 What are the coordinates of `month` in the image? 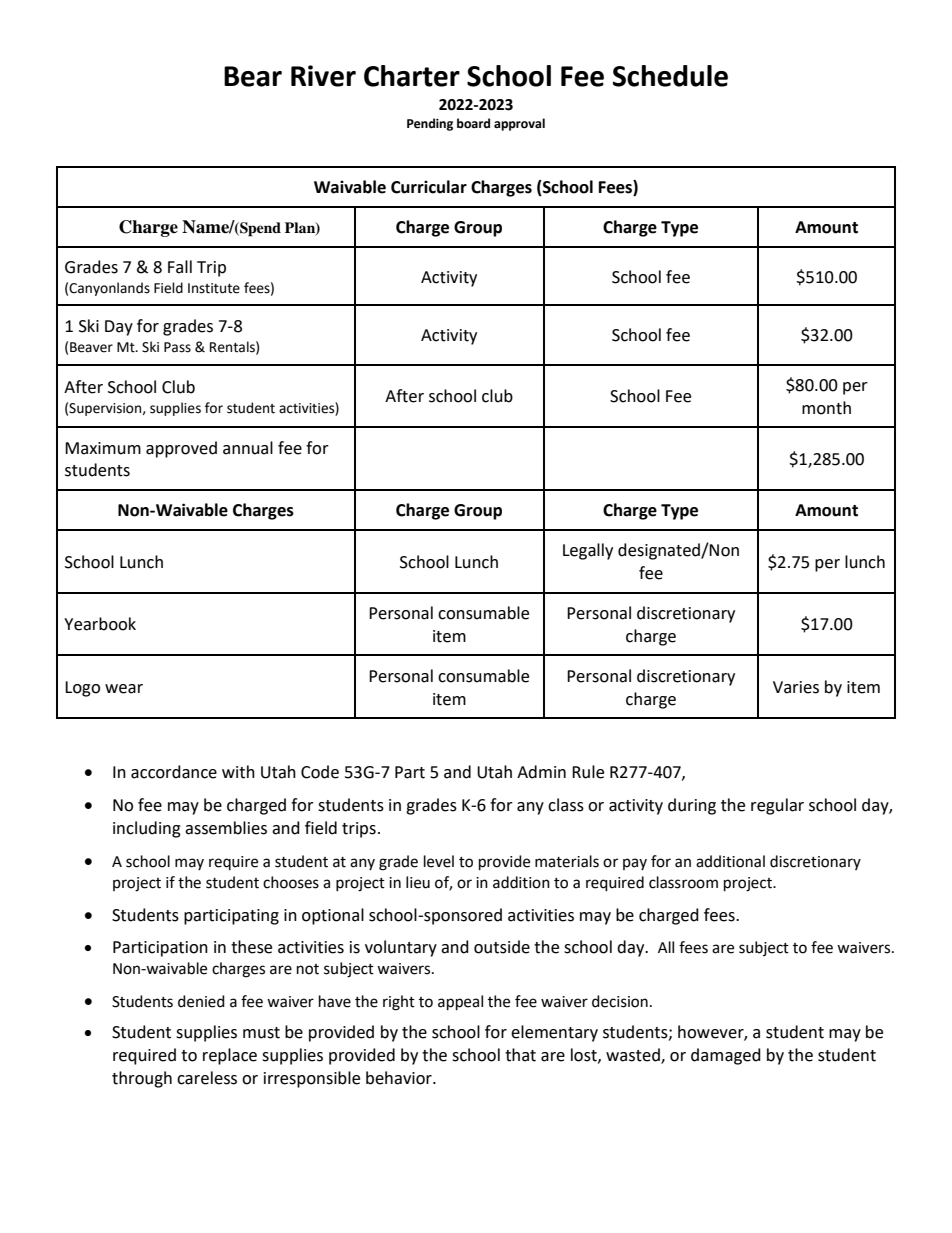 It's located at (826, 408).
